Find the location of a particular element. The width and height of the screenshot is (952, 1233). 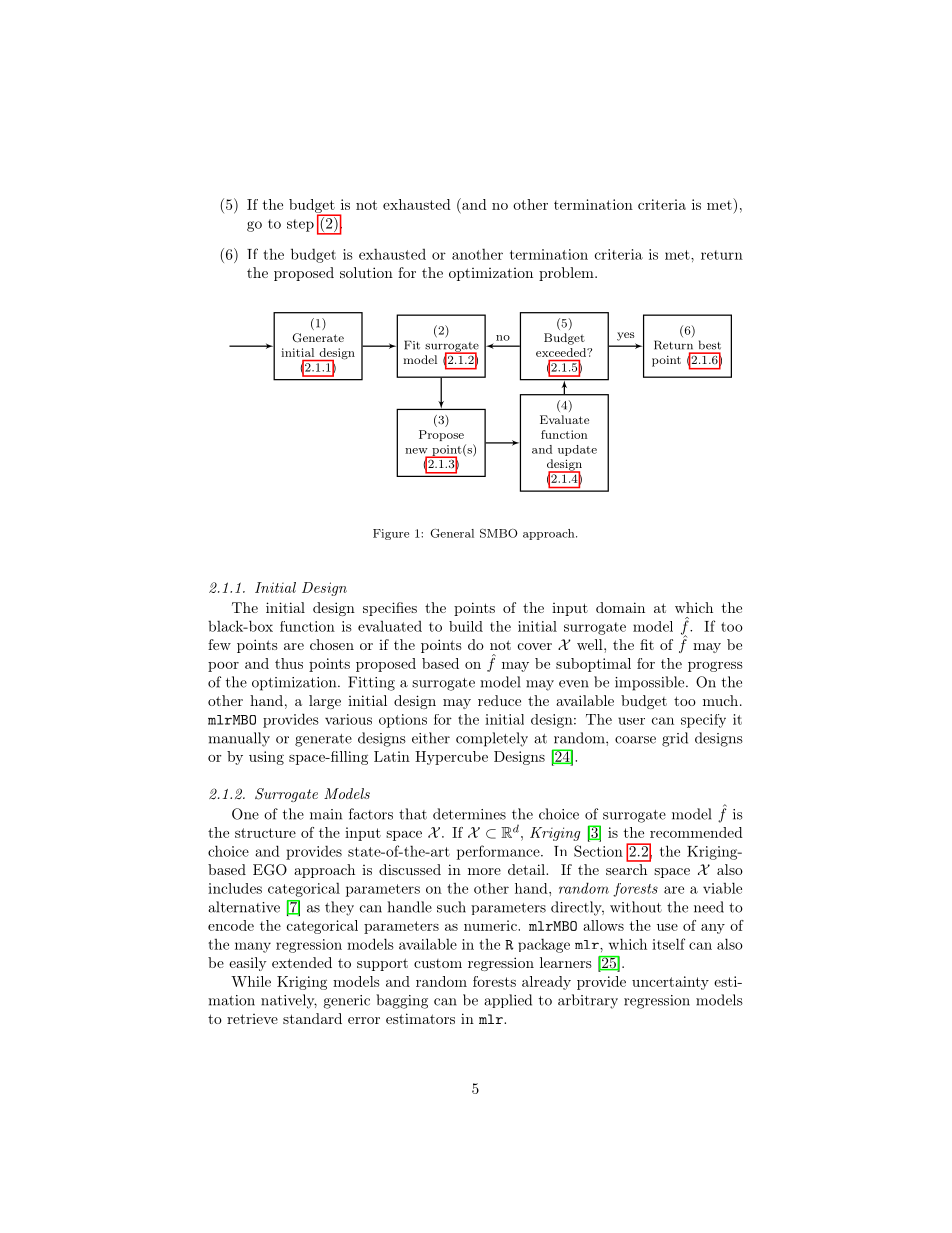

well is located at coordinates (591, 644).
